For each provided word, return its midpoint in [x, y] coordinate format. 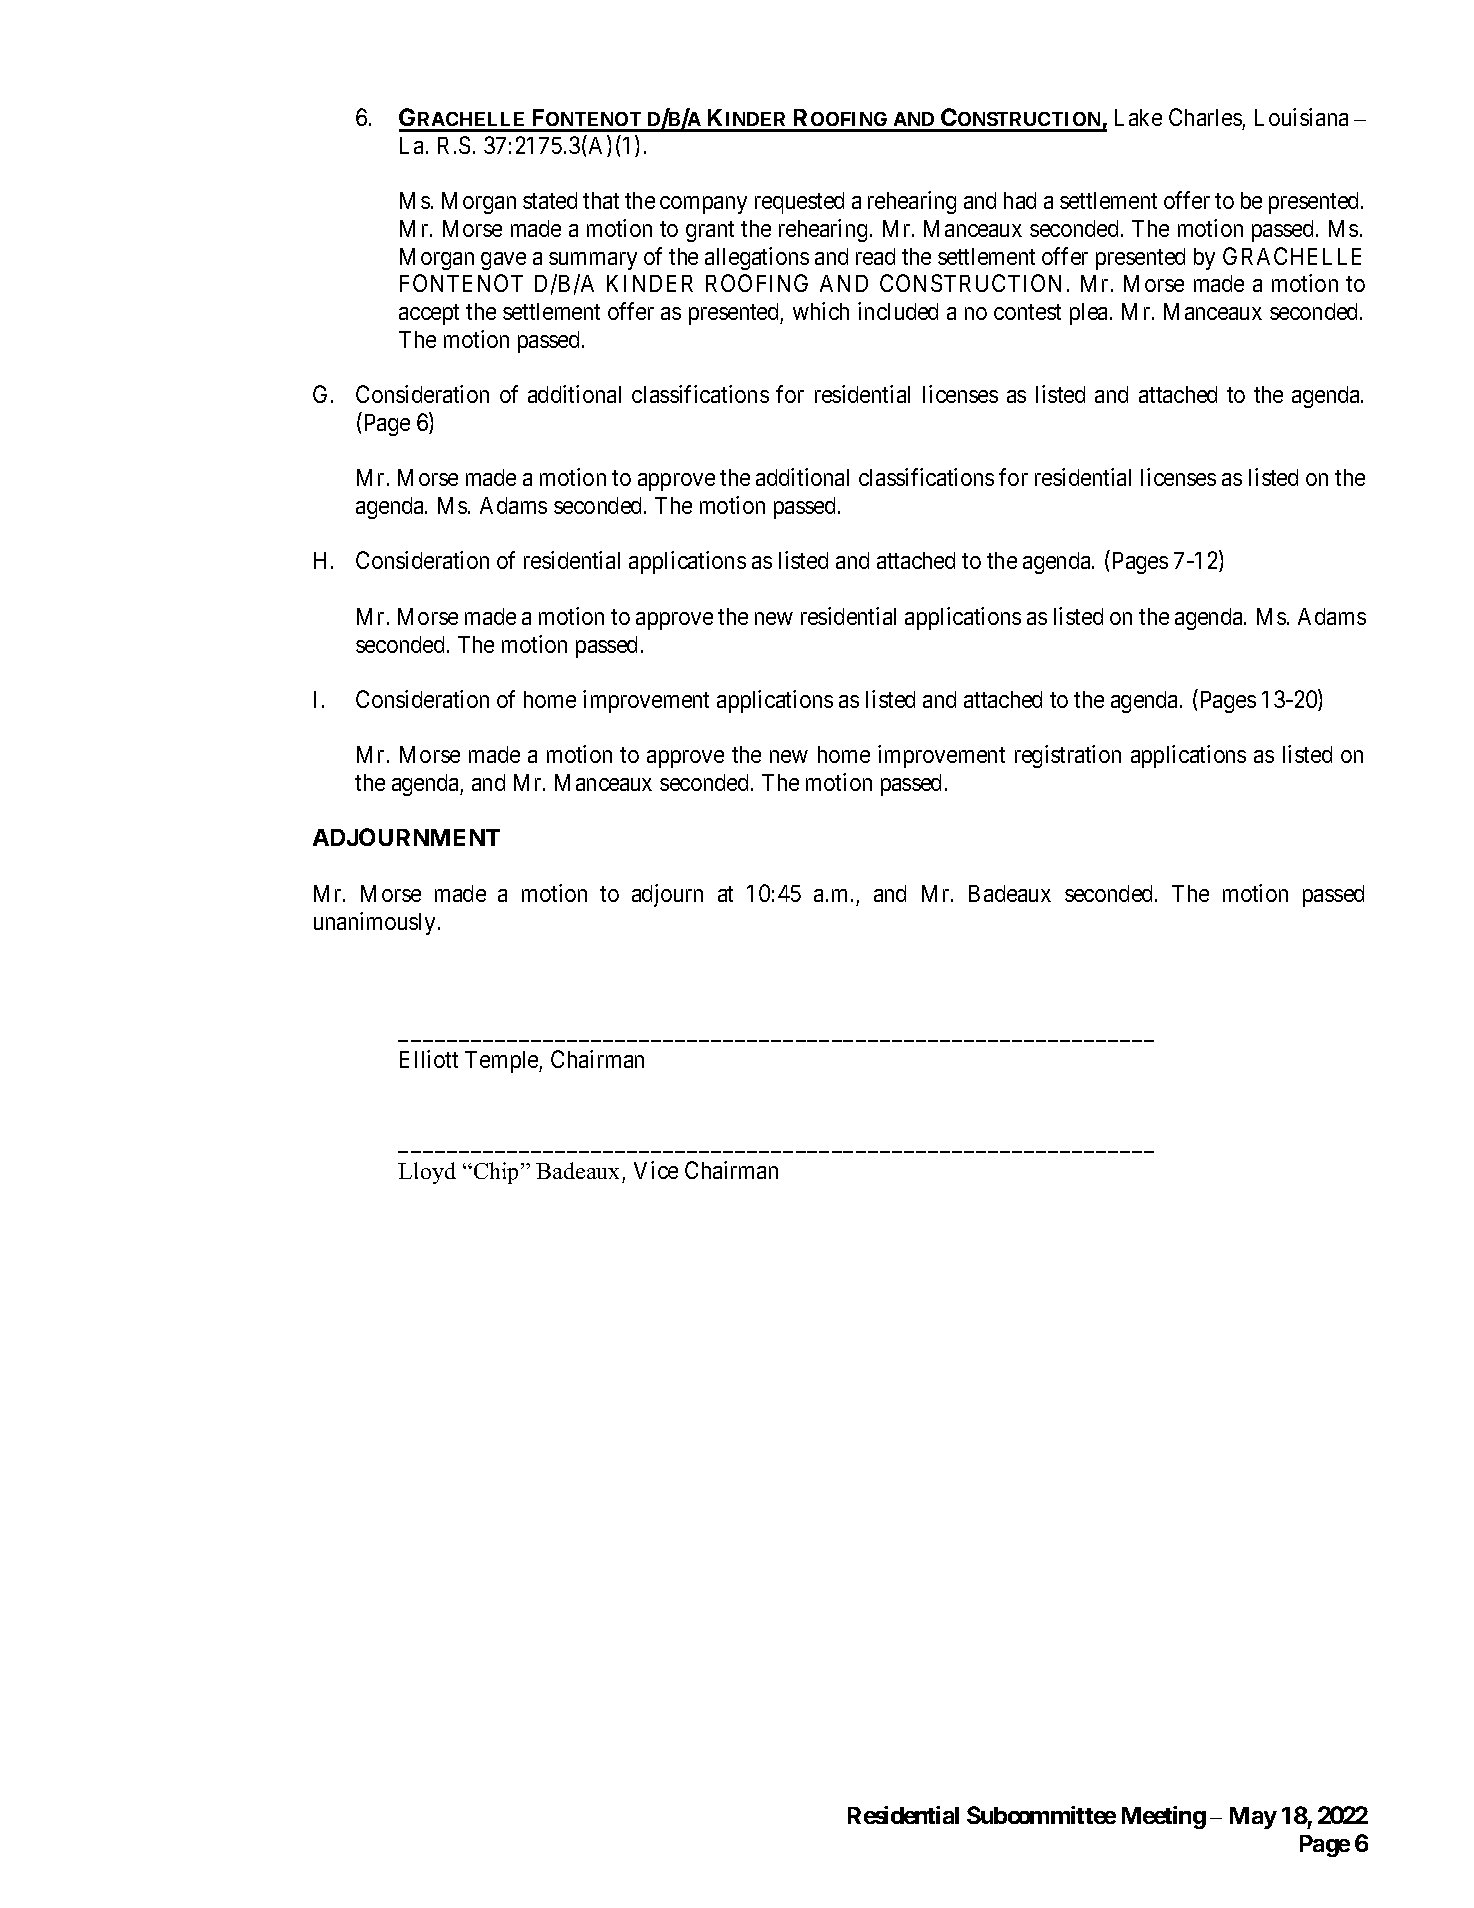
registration [1068, 756]
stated [550, 200]
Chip [498, 1173]
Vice [656, 1170]
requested [799, 203]
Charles [1205, 117]
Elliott [429, 1059]
